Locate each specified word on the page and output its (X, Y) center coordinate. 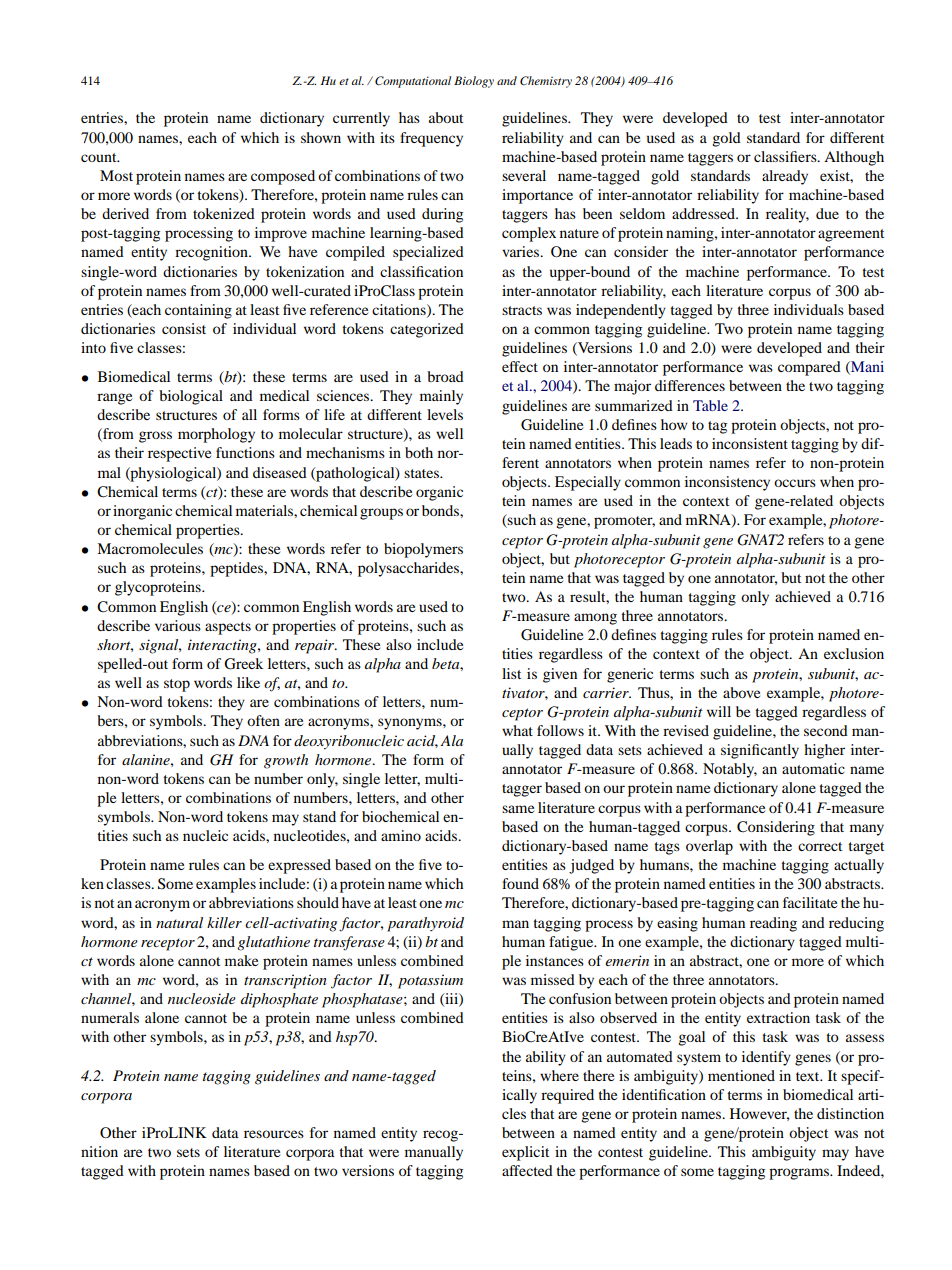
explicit (525, 1153)
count (100, 157)
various (178, 625)
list (511, 673)
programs (800, 1174)
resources (274, 1134)
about (446, 117)
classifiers (786, 156)
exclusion (854, 653)
